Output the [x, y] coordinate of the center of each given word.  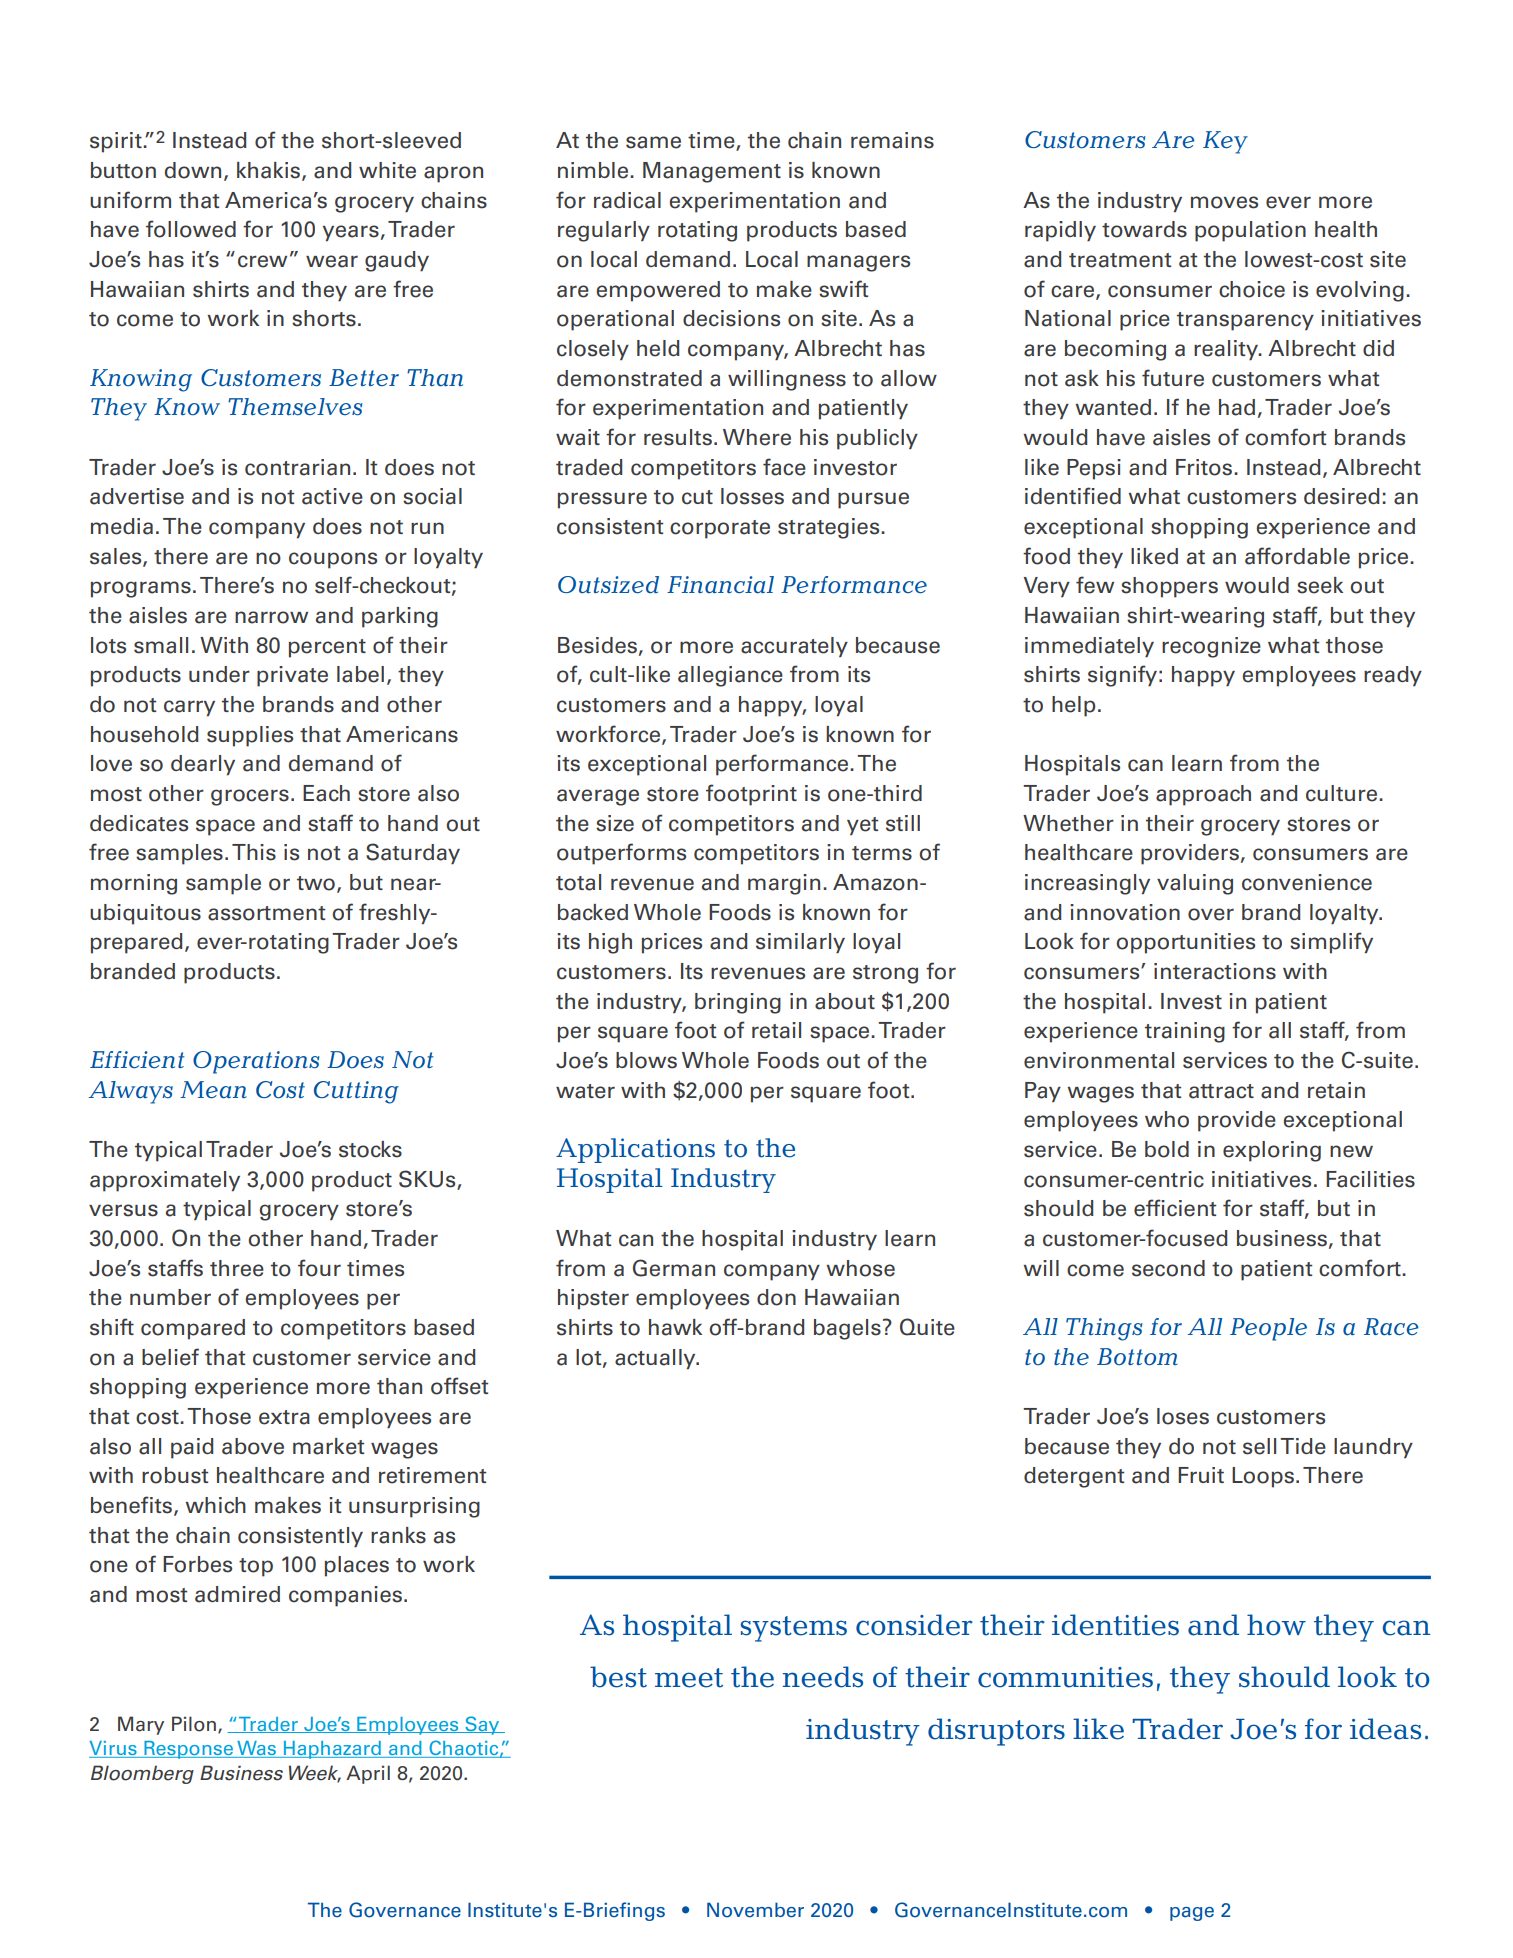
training [1185, 1032]
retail [776, 1030]
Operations [256, 1062]
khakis [270, 171]
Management [712, 172]
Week [315, 1774]
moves [1224, 202]
